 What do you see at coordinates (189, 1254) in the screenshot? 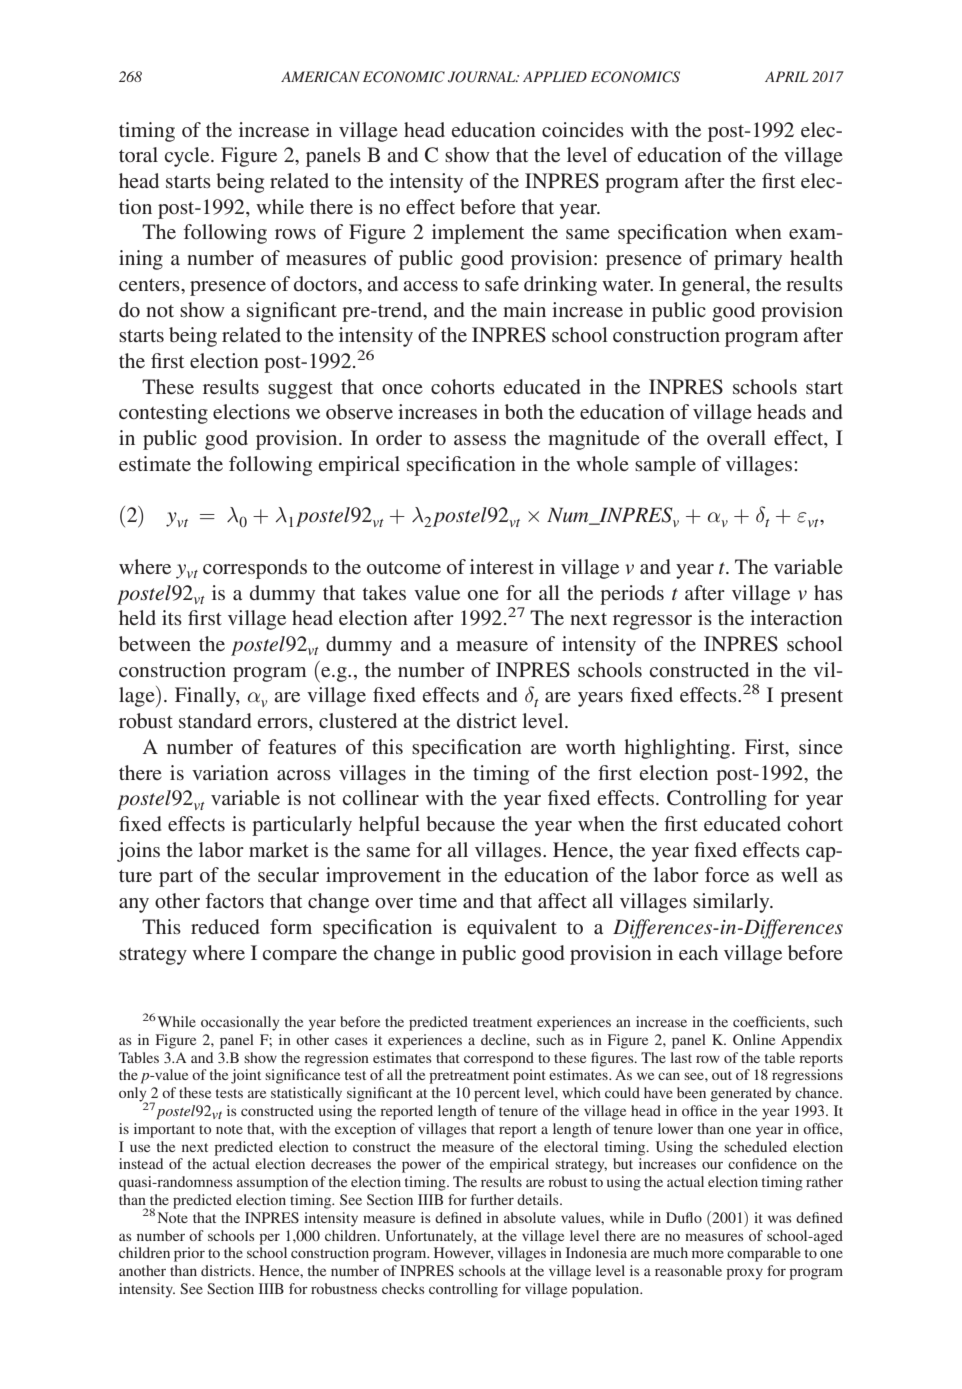
I see `prior` at bounding box center [189, 1254].
